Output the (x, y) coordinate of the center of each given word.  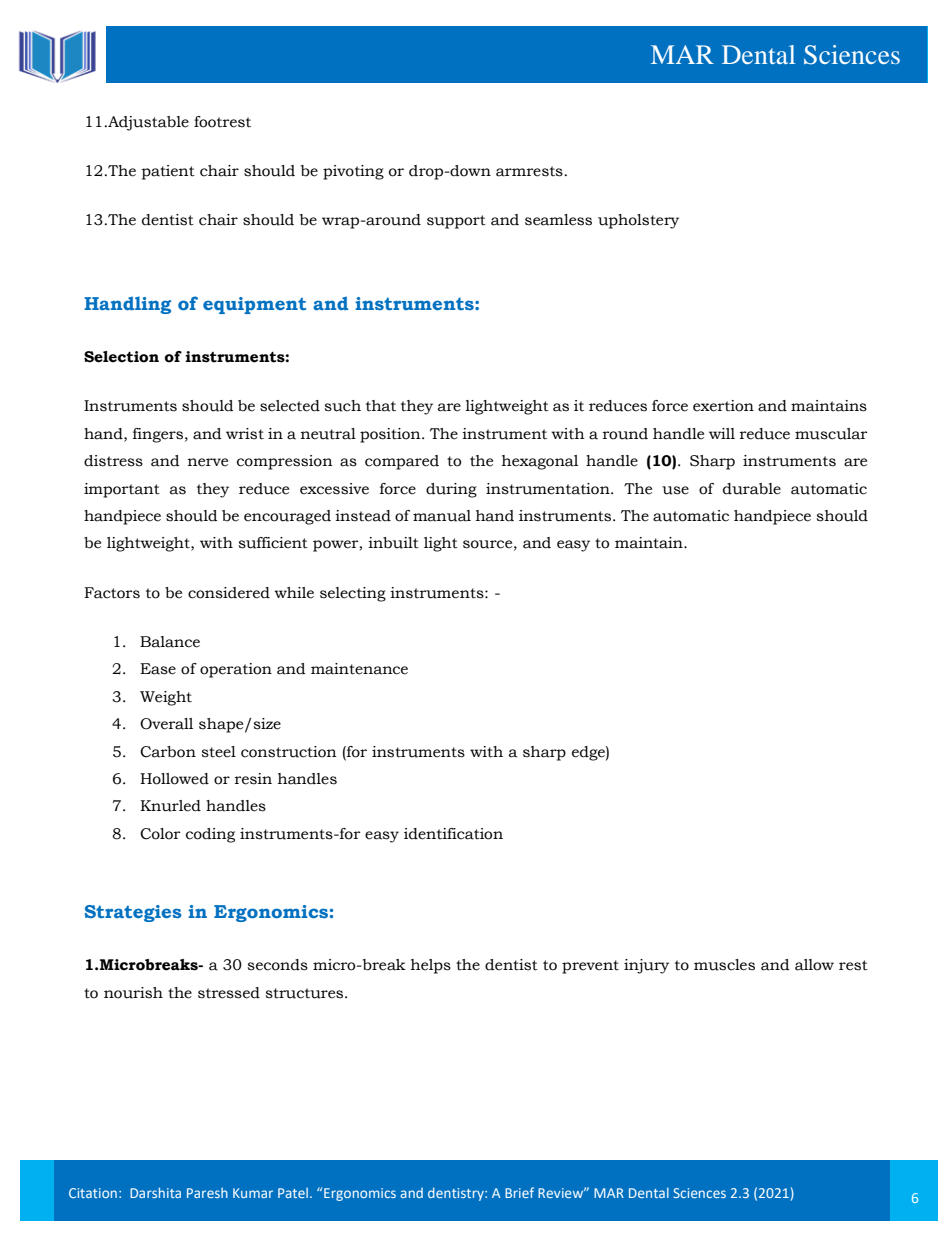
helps (431, 966)
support (456, 222)
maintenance (359, 669)
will (722, 433)
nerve (208, 462)
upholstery (638, 221)
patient (168, 172)
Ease (158, 669)
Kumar (253, 1193)
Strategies (133, 913)
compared (402, 462)
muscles (724, 965)
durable (752, 489)
